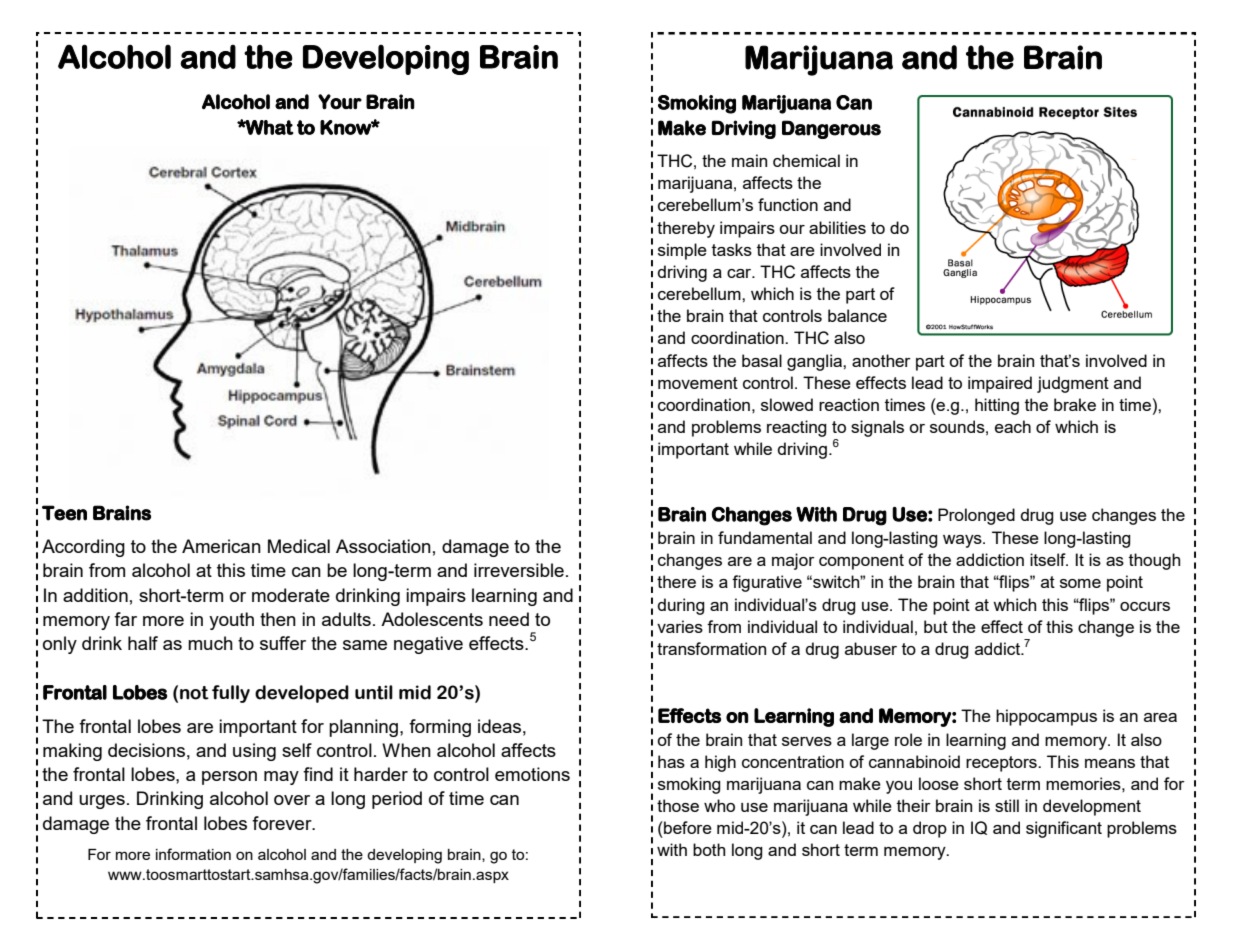 The height and width of the screenshot is (952, 1233). I want to click on fundamental, so click(765, 537).
